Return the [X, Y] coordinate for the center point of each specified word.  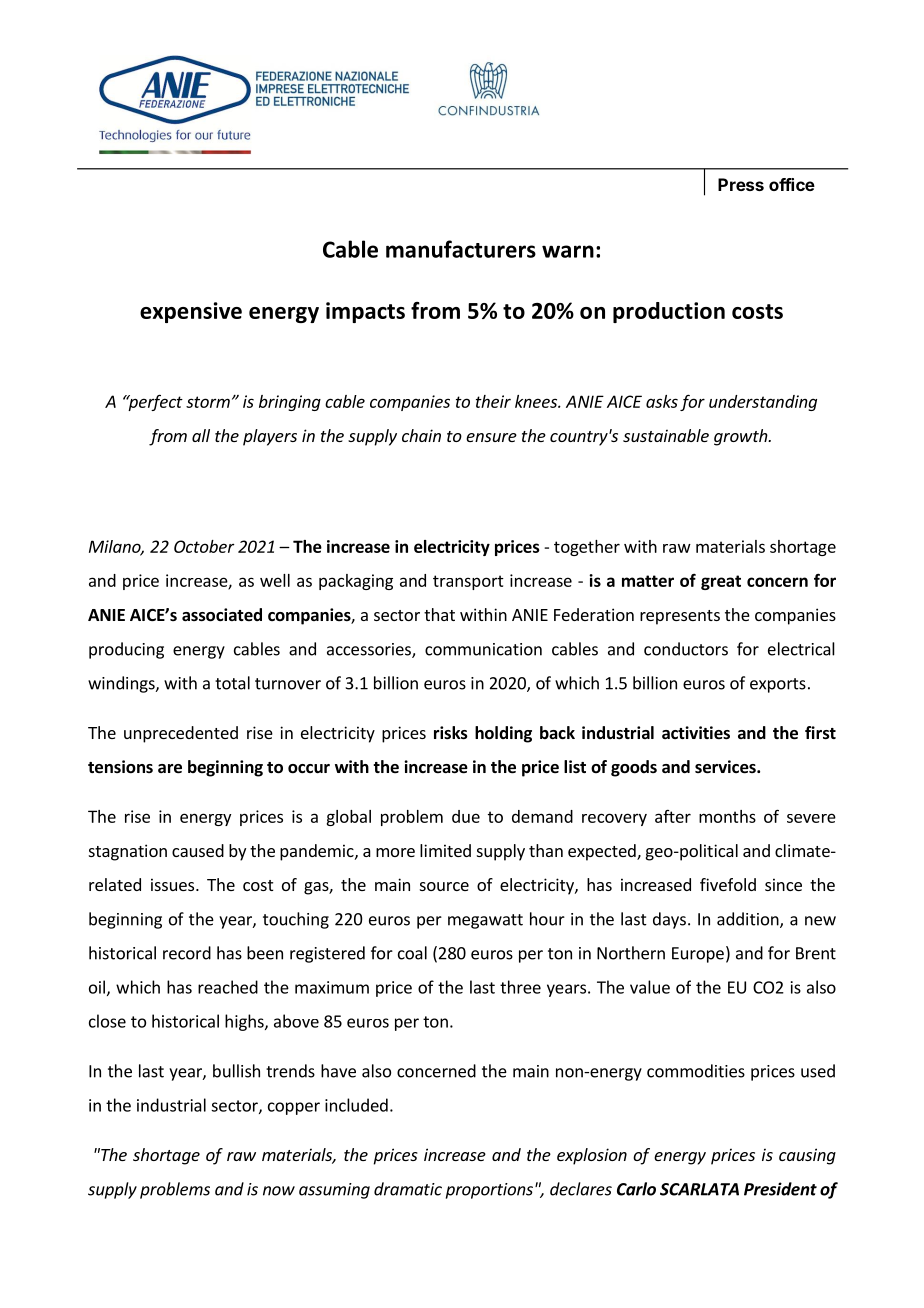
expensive [191, 312]
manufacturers [461, 249]
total [232, 683]
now [279, 1191]
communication [483, 649]
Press [741, 184]
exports [778, 685]
